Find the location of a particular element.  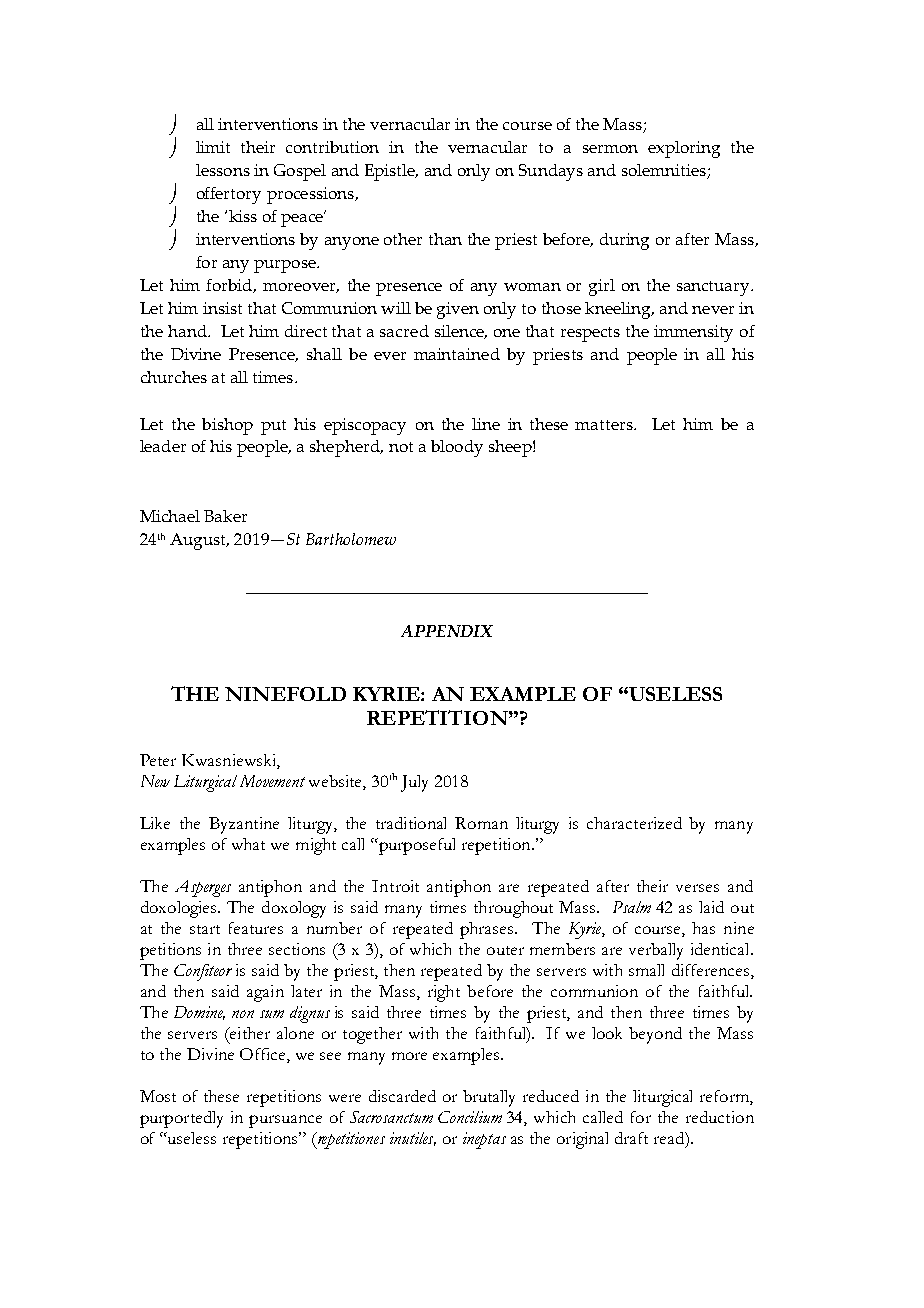

exploring is located at coordinates (684, 149).
